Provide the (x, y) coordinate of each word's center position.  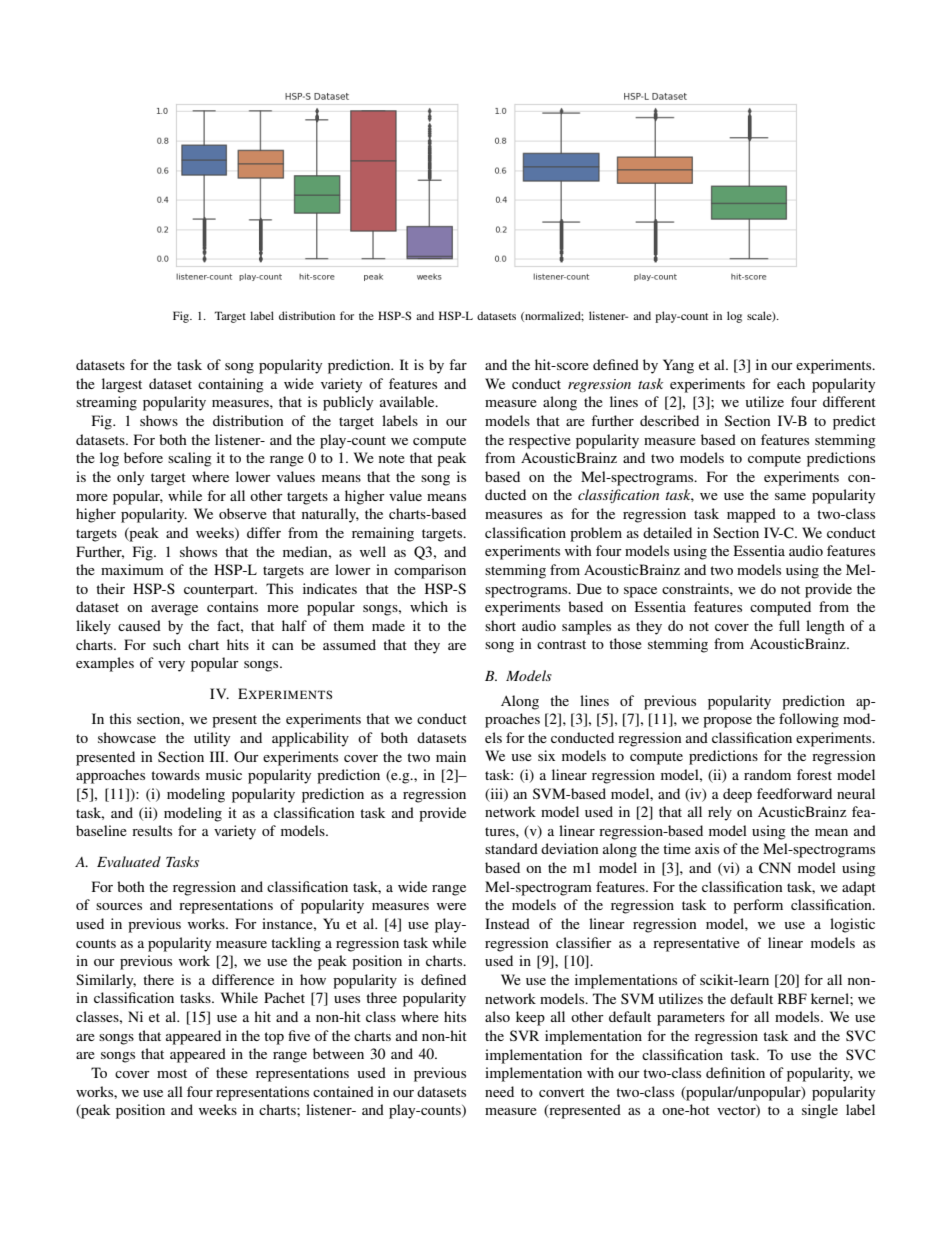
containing (231, 385)
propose (727, 722)
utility (212, 739)
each (791, 383)
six (546, 755)
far (458, 364)
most (172, 1073)
